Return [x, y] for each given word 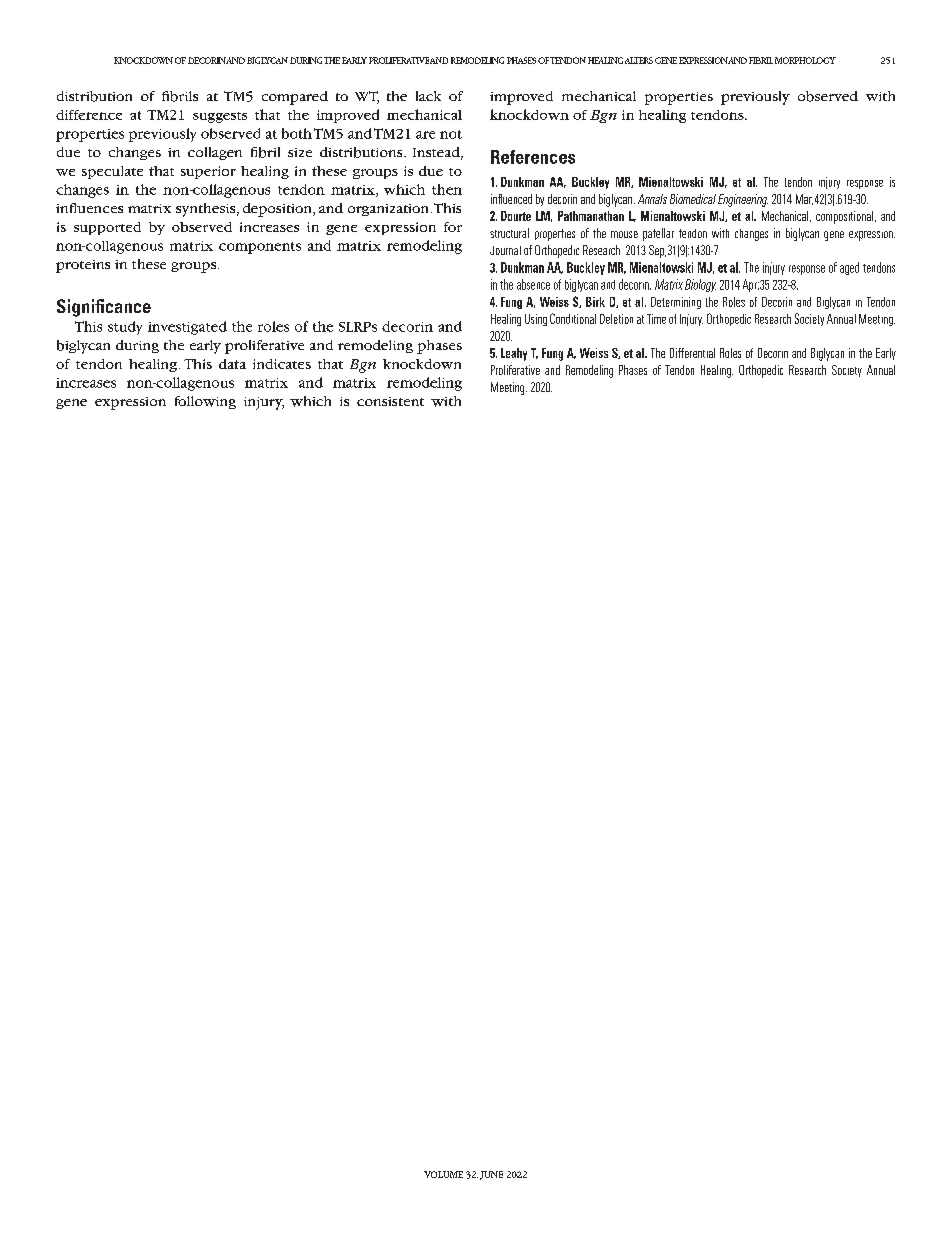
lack [428, 96]
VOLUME [443, 1174]
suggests [220, 117]
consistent [390, 401]
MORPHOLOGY [805, 60]
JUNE [491, 1175]
